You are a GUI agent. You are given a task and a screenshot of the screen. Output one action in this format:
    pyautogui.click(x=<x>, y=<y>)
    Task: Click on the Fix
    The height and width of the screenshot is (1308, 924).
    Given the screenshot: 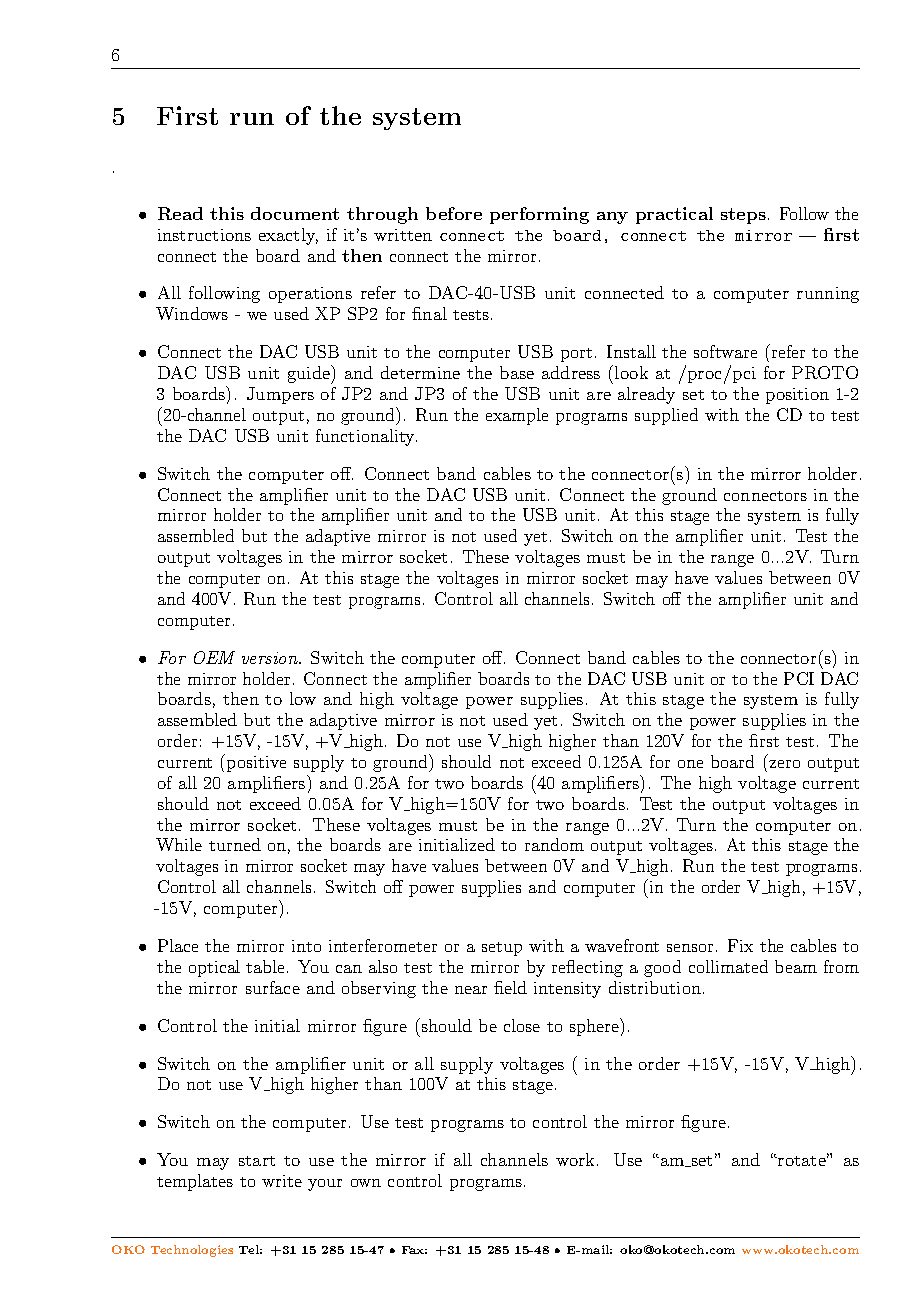 What is the action you would take?
    pyautogui.click(x=740, y=945)
